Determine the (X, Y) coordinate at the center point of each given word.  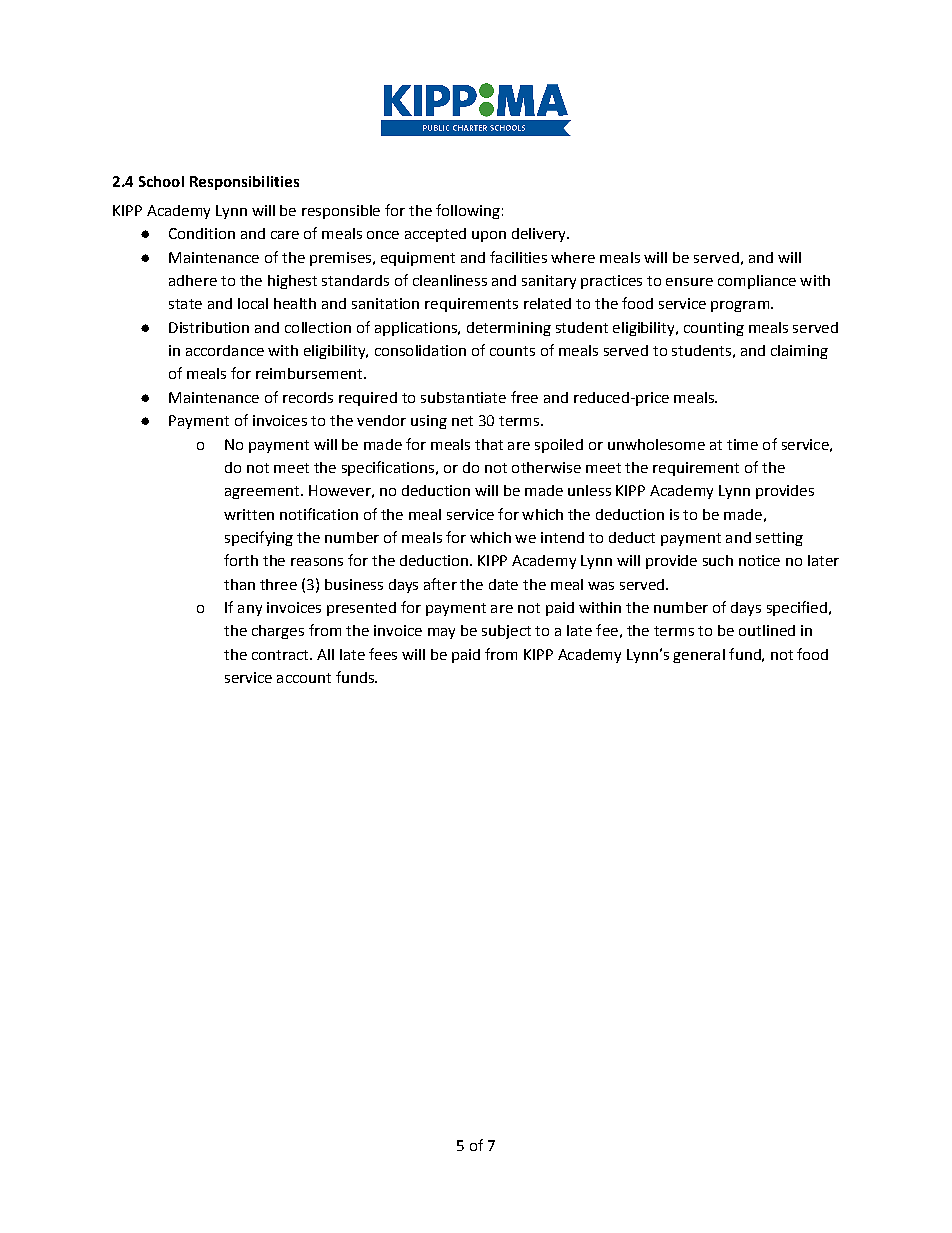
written (249, 514)
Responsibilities (244, 183)
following (468, 211)
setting (779, 539)
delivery (540, 235)
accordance (225, 350)
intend (562, 537)
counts (512, 351)
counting (714, 329)
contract (281, 655)
